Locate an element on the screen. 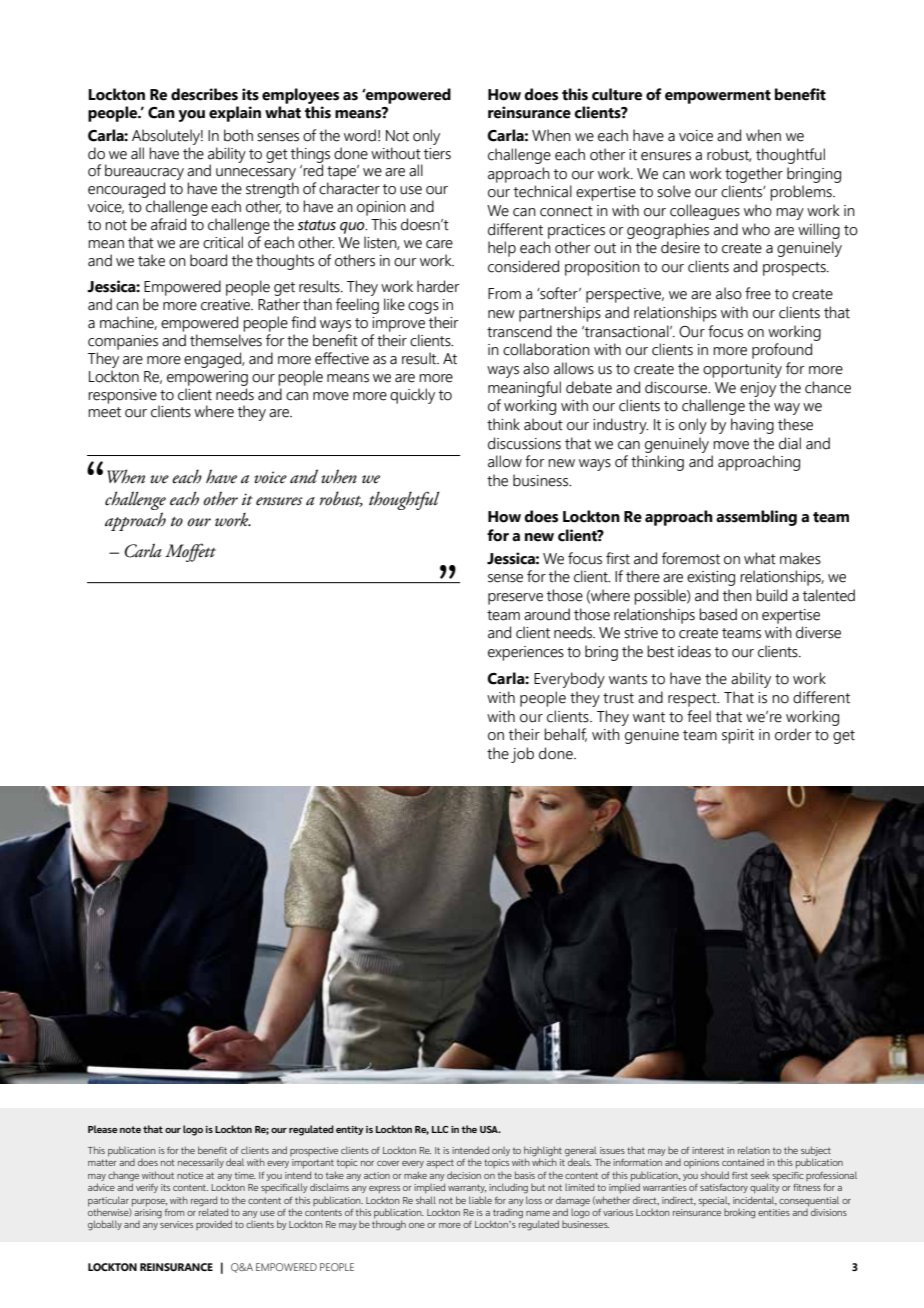  regard is located at coordinates (204, 1201).
